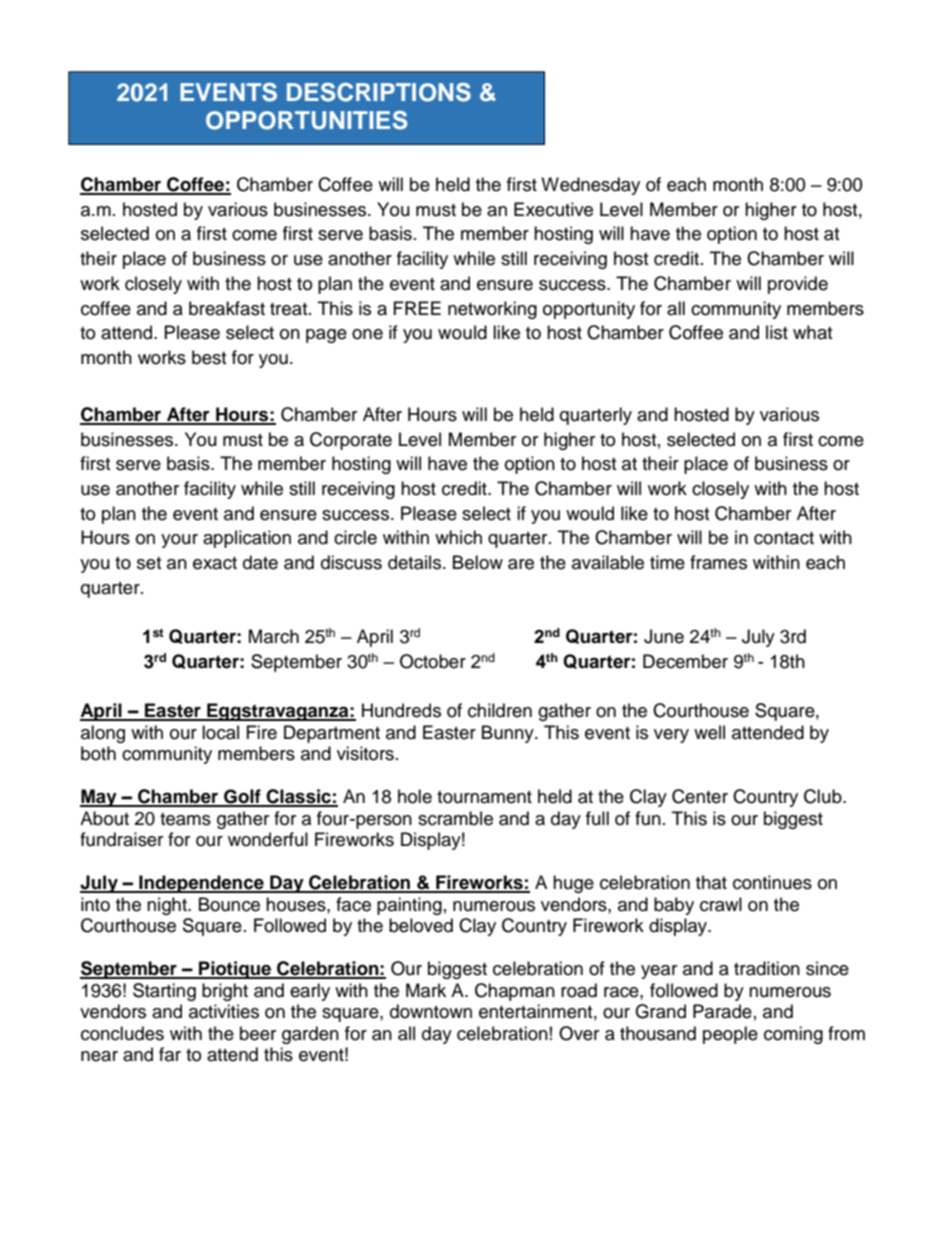 This screenshot has width=952, height=1233. What do you see at coordinates (730, 1035) in the screenshot?
I see `people` at bounding box center [730, 1035].
